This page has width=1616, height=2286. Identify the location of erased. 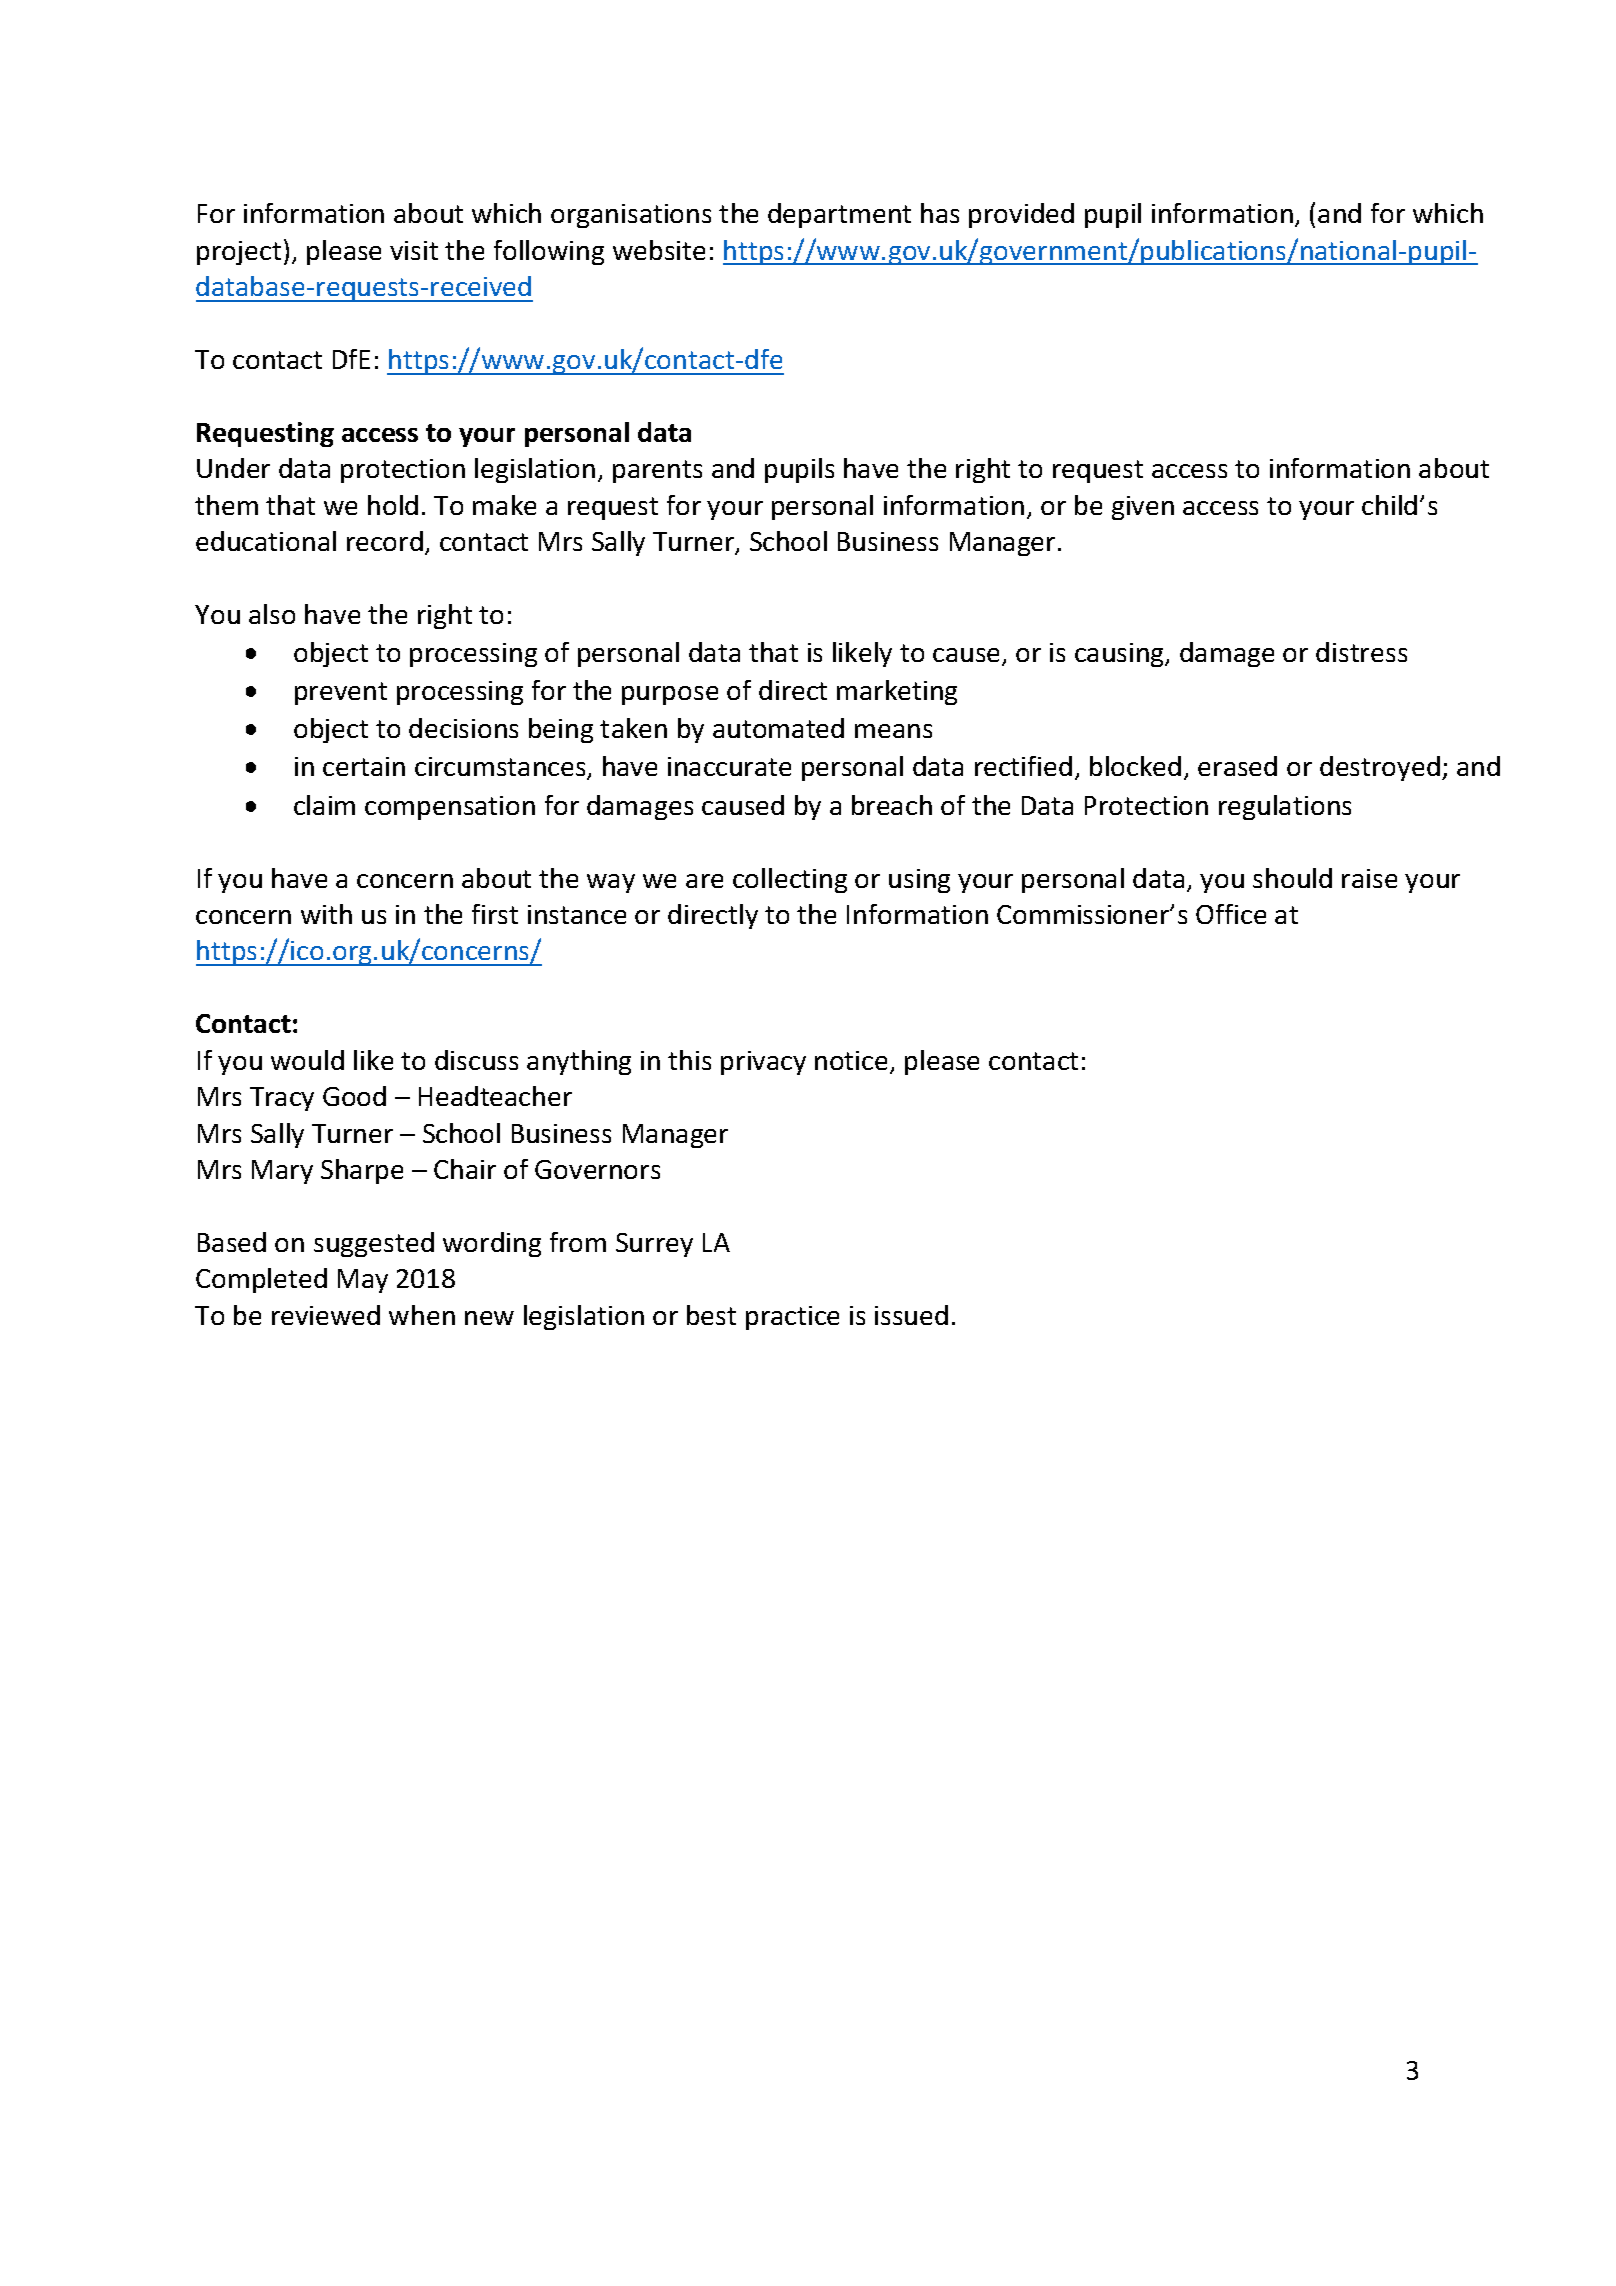
(1237, 766).
